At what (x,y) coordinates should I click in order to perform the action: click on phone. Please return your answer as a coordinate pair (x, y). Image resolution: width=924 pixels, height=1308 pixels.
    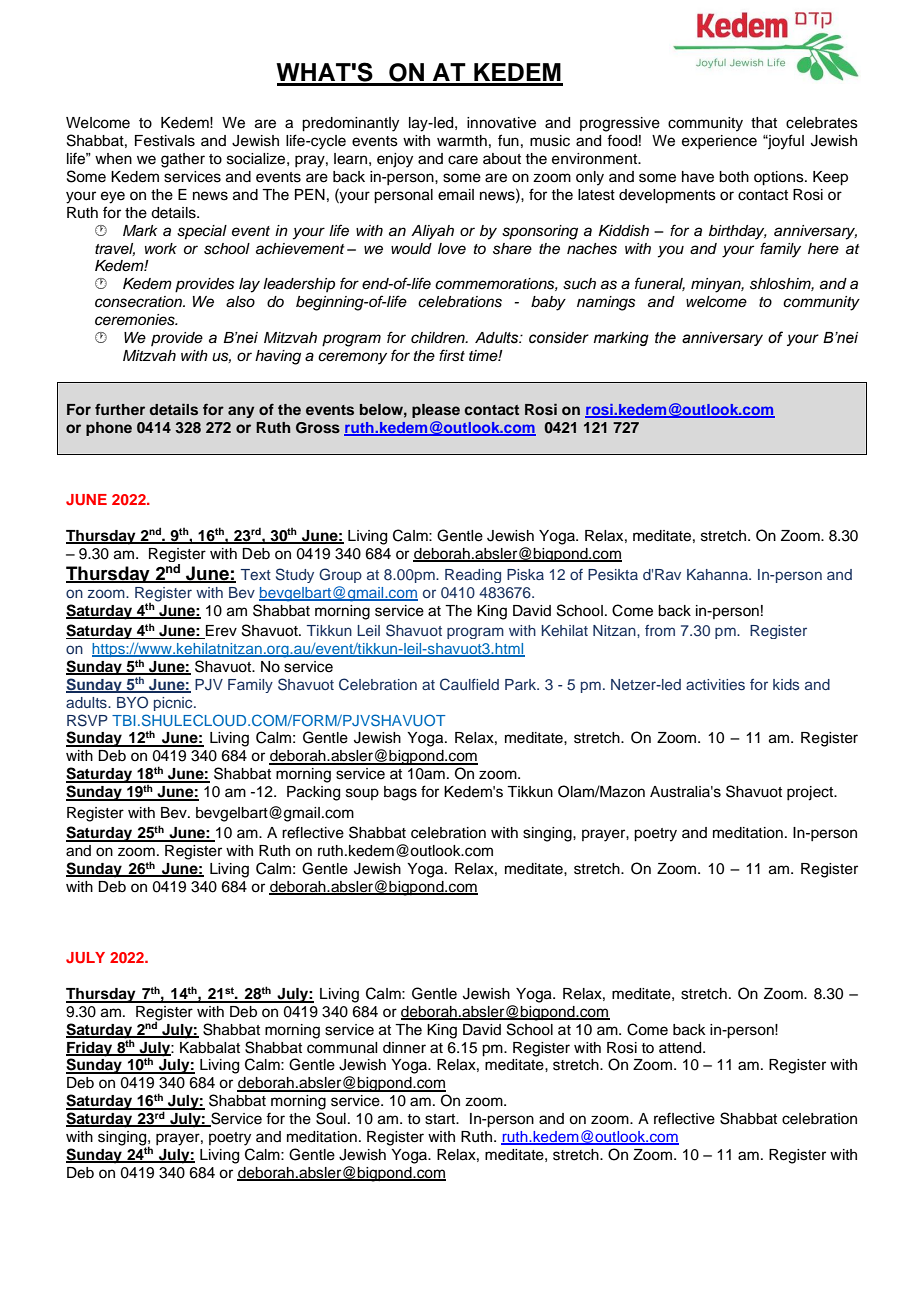
    Looking at the image, I should click on (109, 429).
